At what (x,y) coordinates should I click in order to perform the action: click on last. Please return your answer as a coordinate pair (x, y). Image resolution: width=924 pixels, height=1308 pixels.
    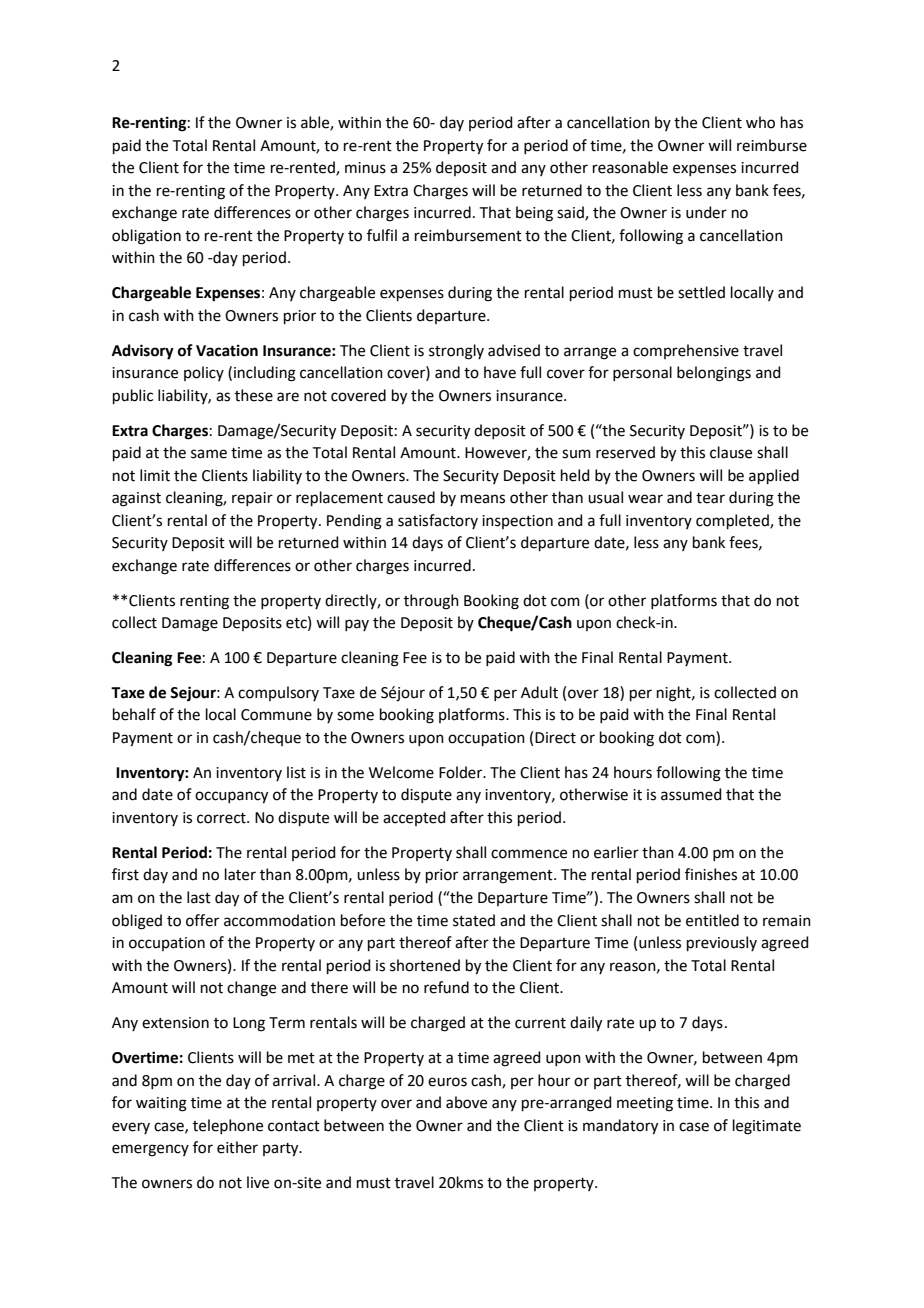
    Looking at the image, I should click on (199, 897).
